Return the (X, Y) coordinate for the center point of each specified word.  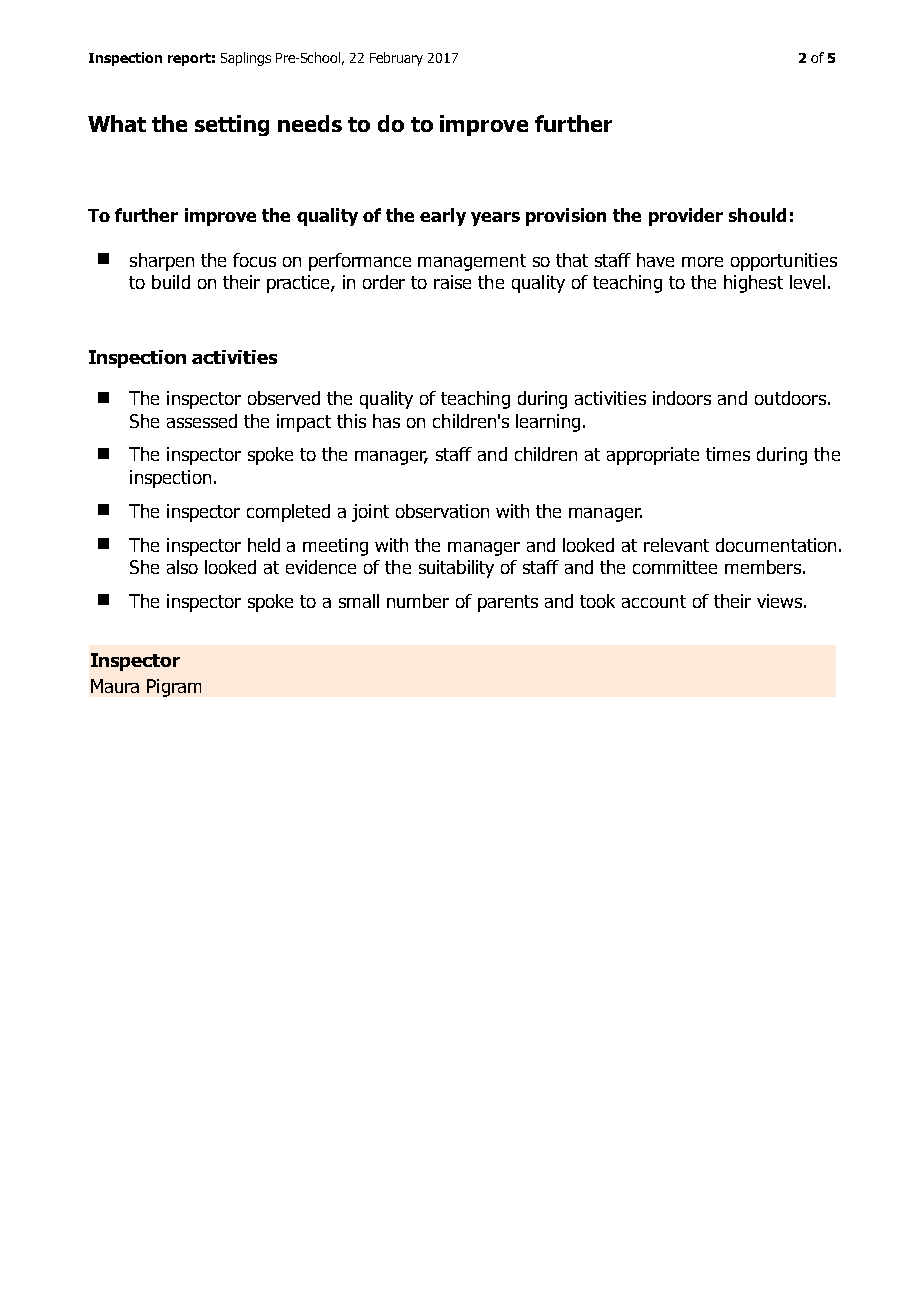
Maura (115, 686)
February (396, 59)
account (654, 601)
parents (508, 603)
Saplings (246, 59)
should (757, 215)
